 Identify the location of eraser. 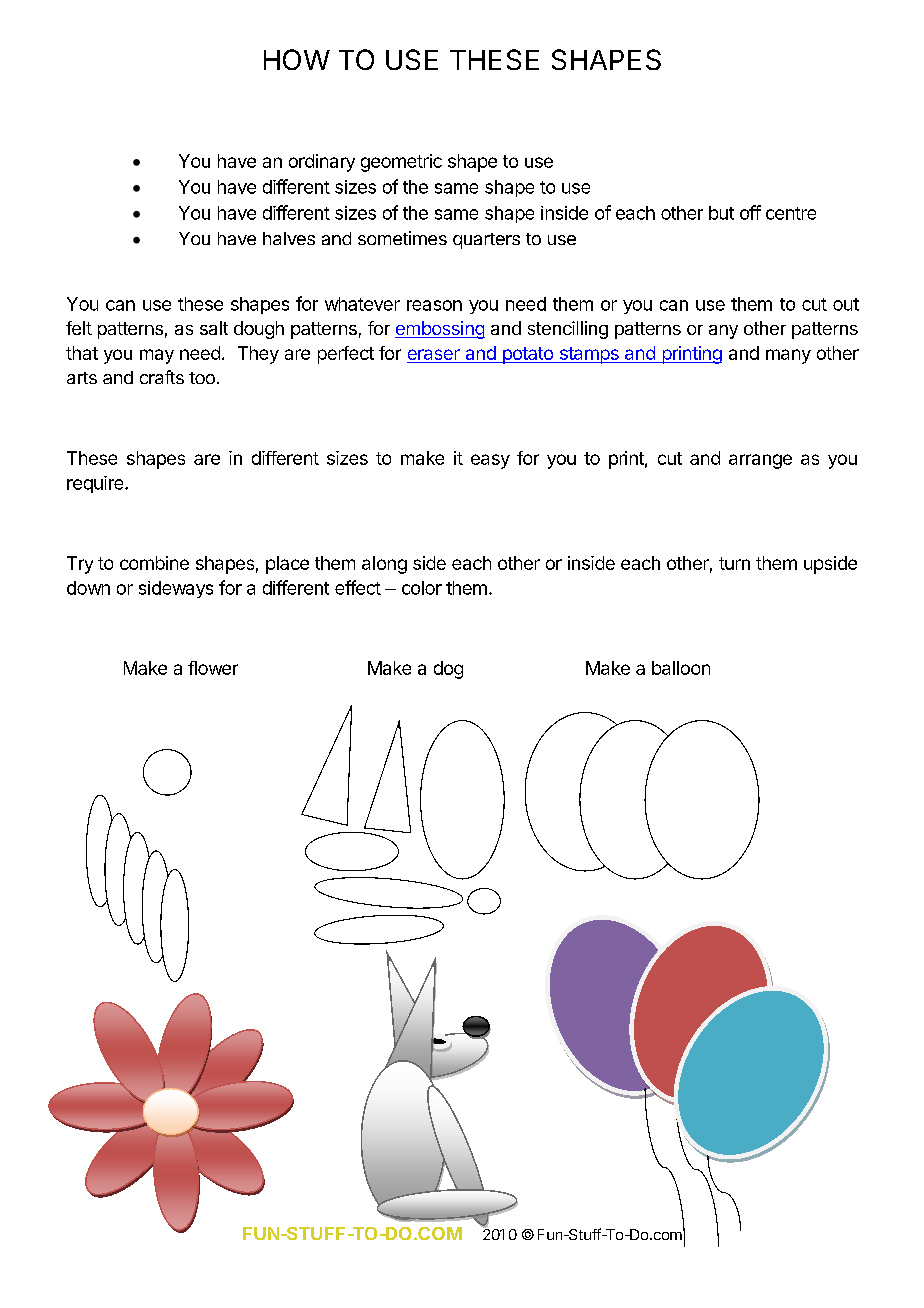
(434, 354).
